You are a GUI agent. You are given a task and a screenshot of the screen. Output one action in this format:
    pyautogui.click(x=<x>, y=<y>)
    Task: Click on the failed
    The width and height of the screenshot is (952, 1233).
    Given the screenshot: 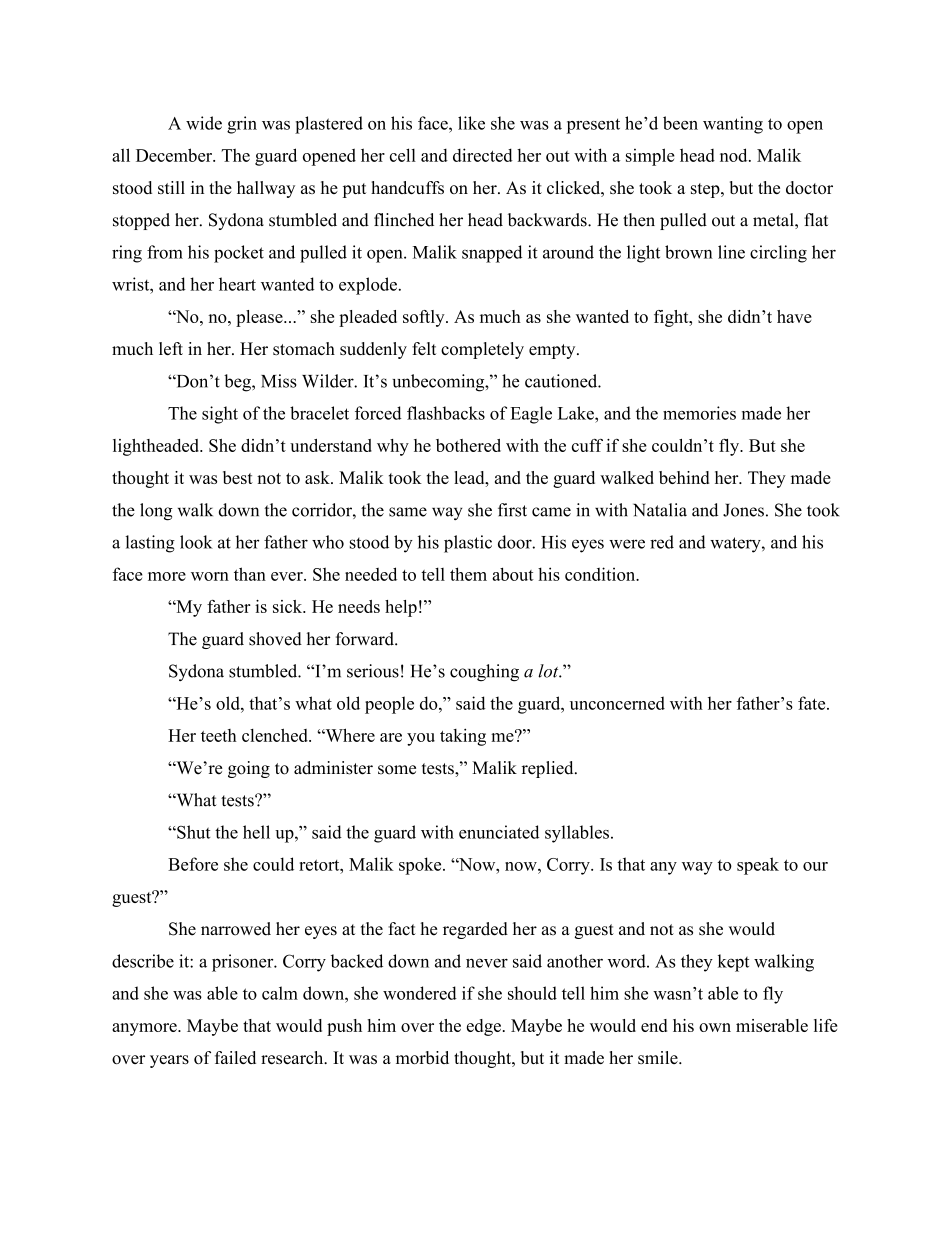 What is the action you would take?
    pyautogui.click(x=235, y=1057)
